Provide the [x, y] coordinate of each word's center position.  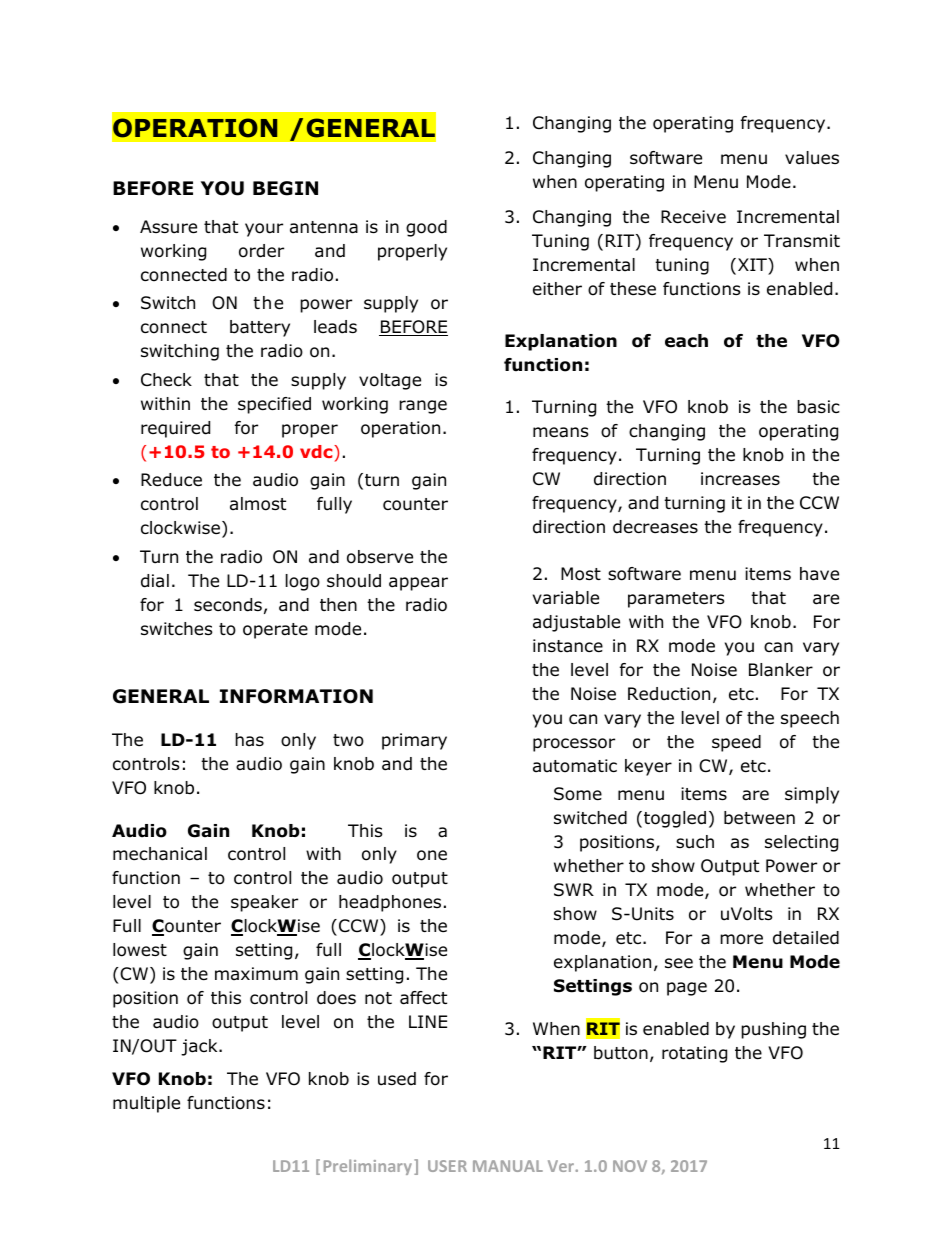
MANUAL [508, 1166]
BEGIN [285, 188]
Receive [693, 217]
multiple [146, 1104]
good [426, 228]
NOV [630, 1166]
